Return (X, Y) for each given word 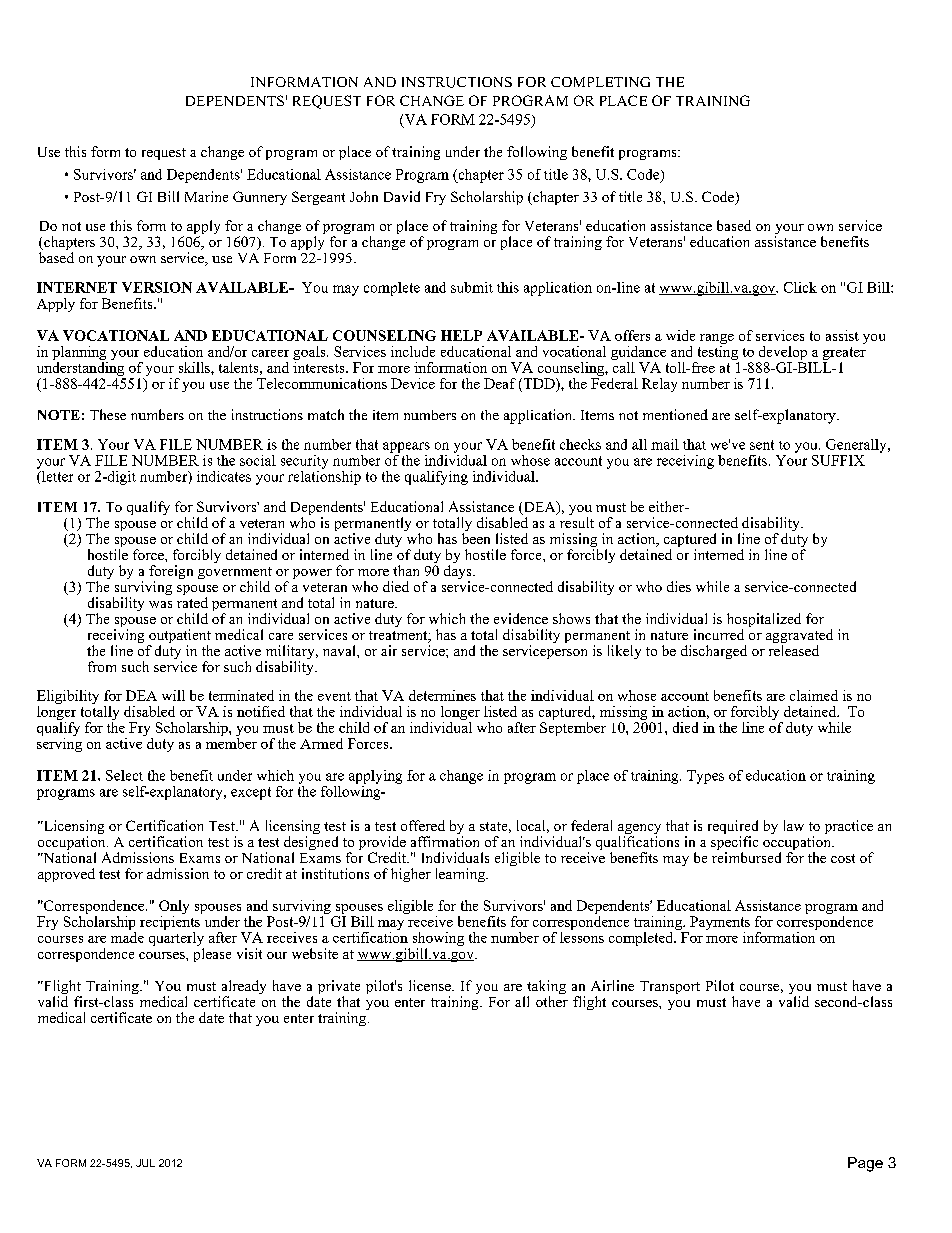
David (402, 196)
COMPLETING (600, 82)
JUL (145, 1163)
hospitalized (764, 621)
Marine (206, 196)
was (160, 604)
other (552, 1001)
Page (865, 1164)
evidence (521, 618)
